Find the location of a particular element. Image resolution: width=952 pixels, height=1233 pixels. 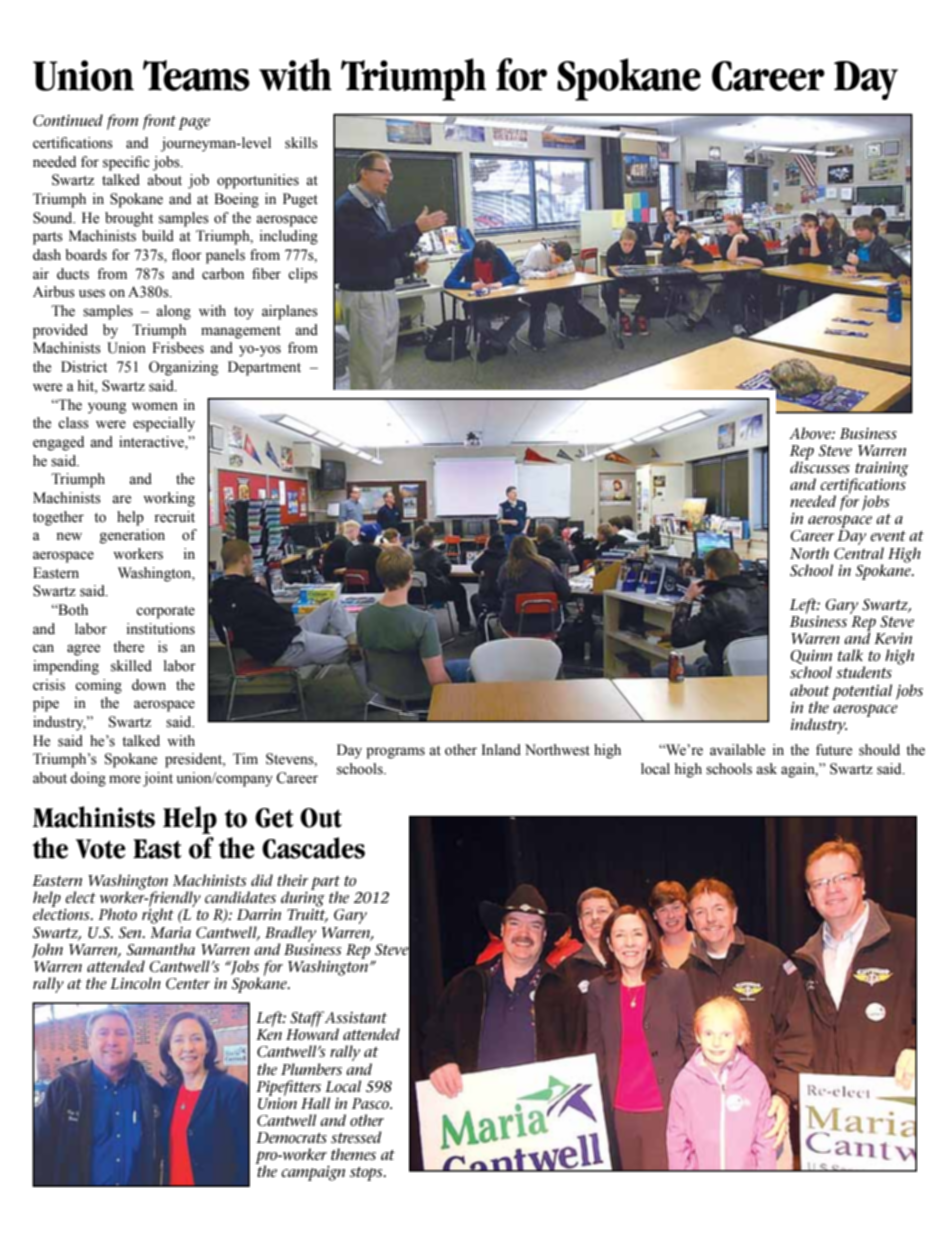

right is located at coordinates (158, 916).
